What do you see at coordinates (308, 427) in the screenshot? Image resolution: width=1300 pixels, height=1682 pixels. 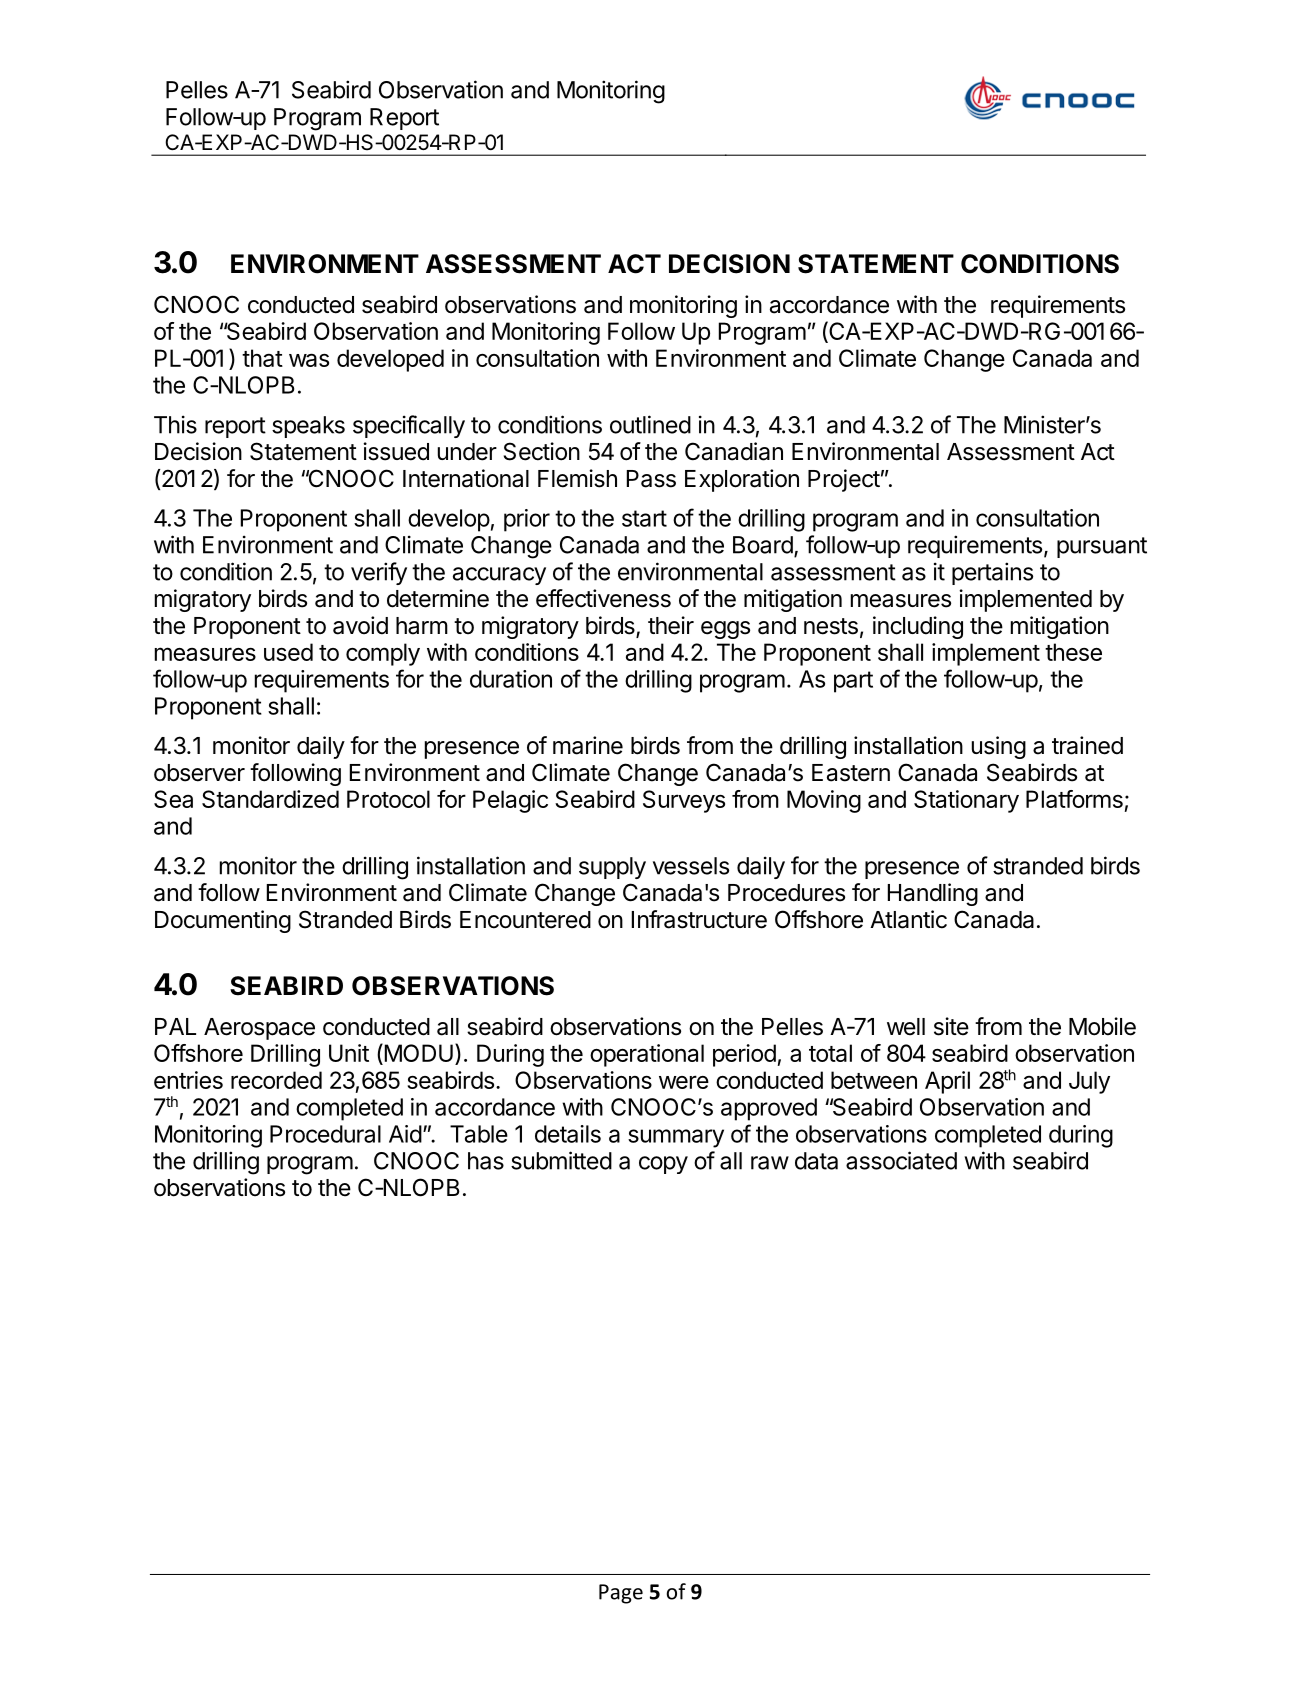 I see `speaks` at bounding box center [308, 427].
